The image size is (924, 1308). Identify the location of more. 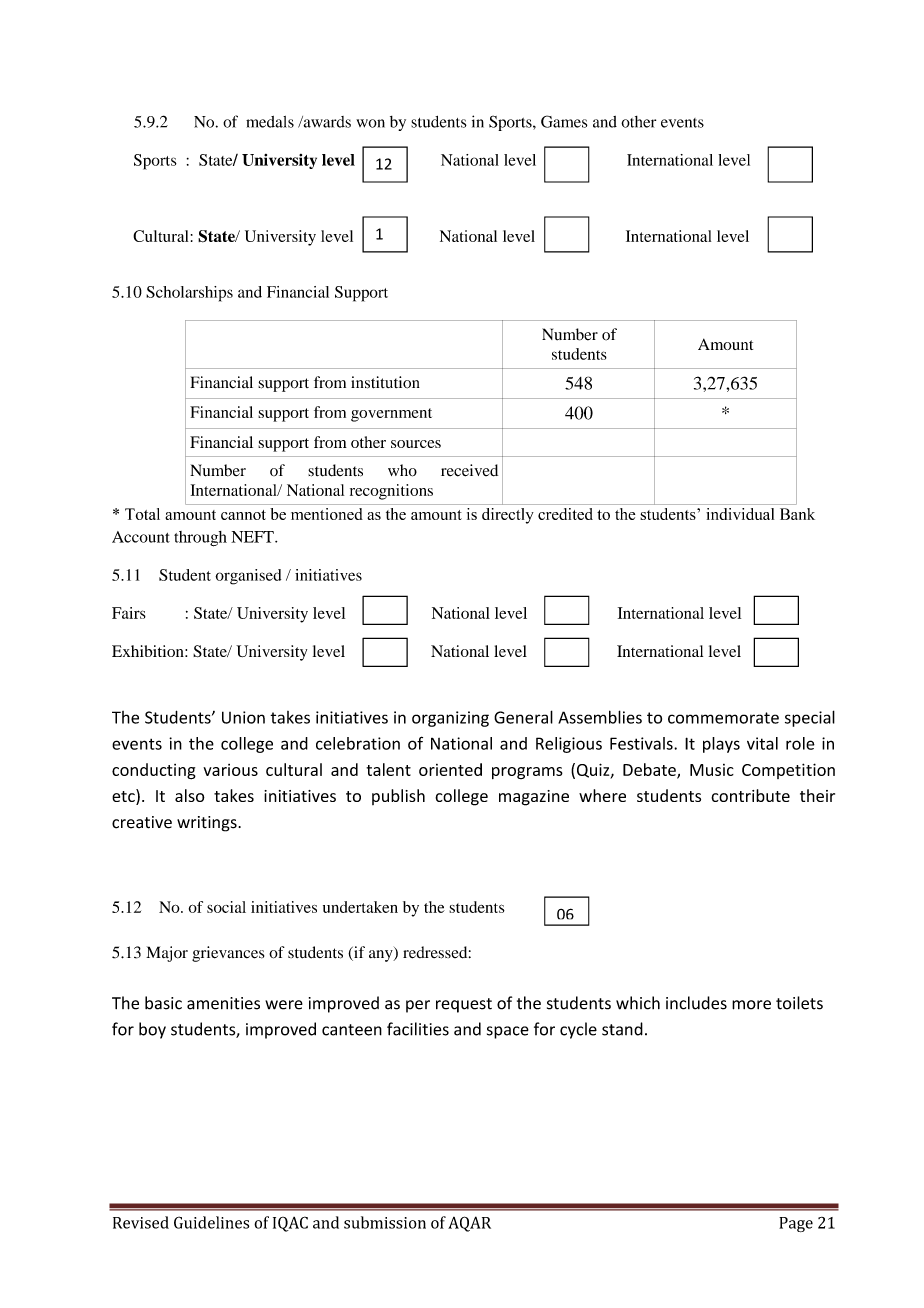
(751, 1005).
